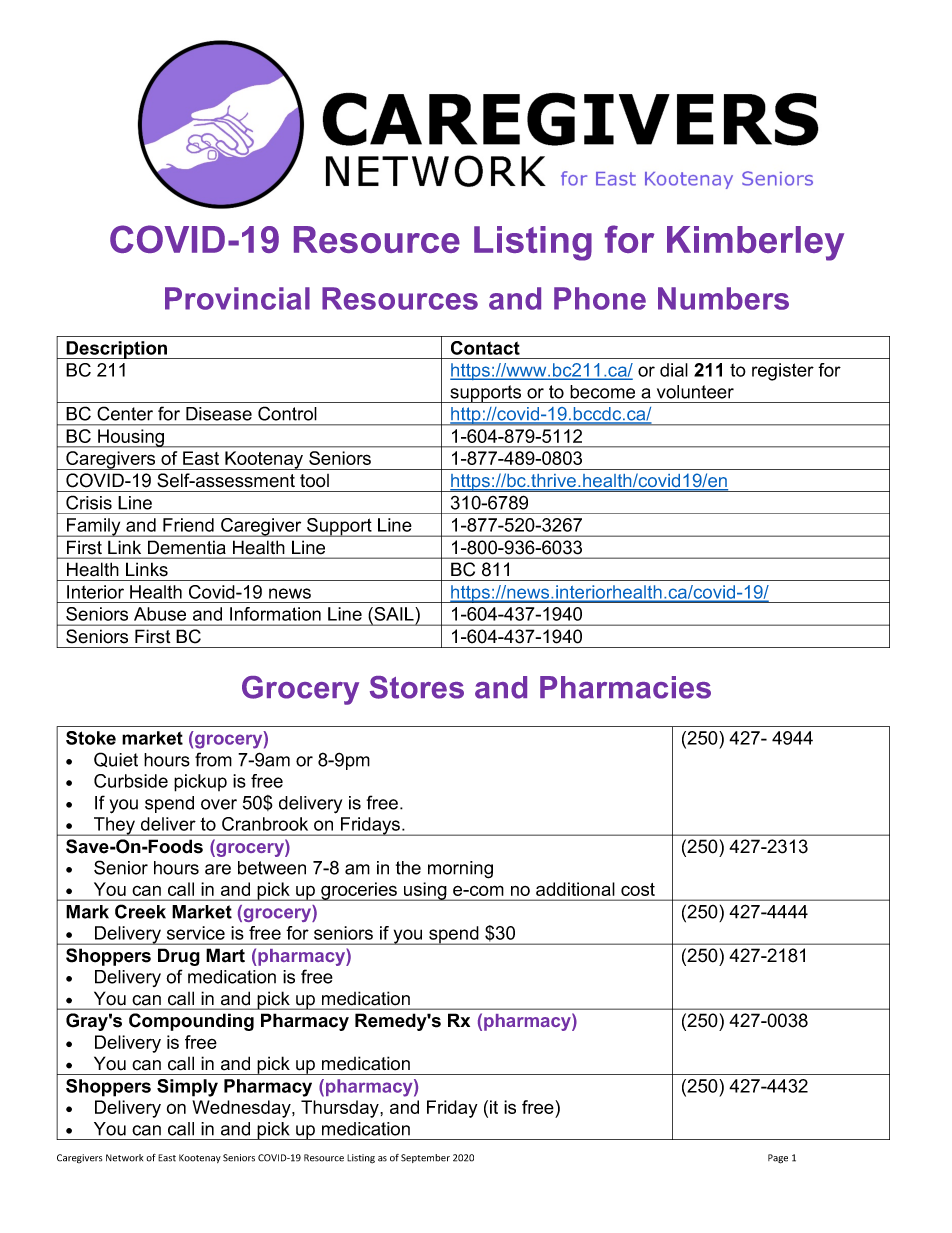  I want to click on September, so click(425, 1158).
